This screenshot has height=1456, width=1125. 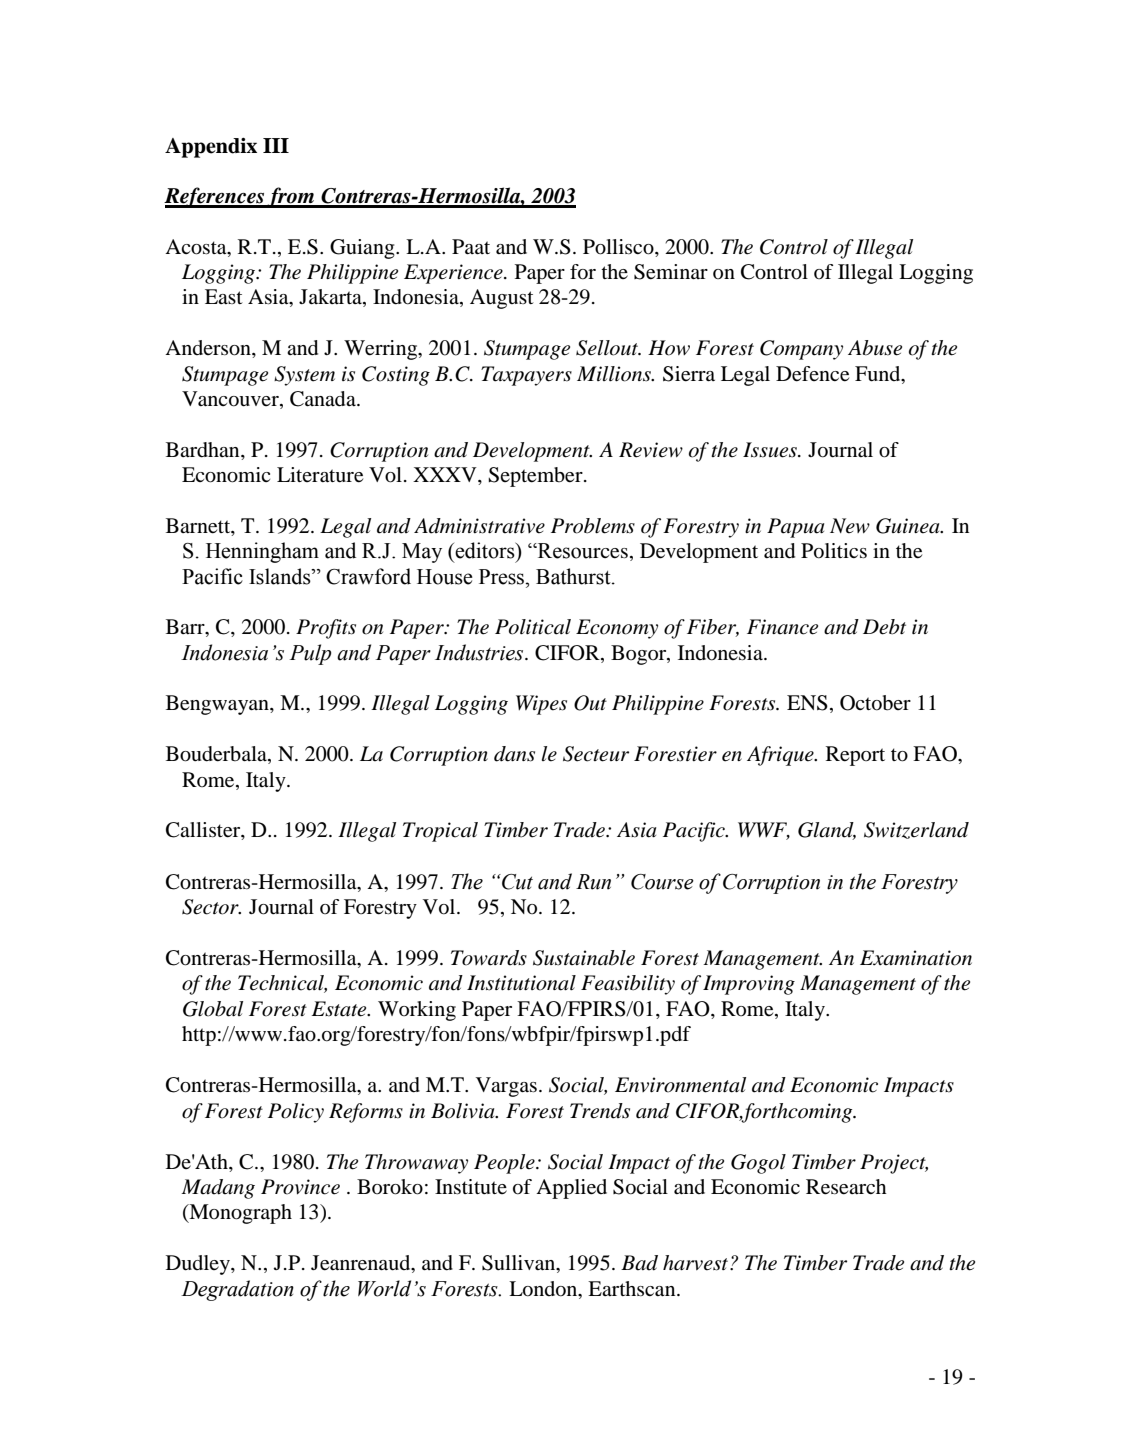 What do you see at coordinates (520, 1264) in the screenshot?
I see `Sullivan` at bounding box center [520, 1264].
